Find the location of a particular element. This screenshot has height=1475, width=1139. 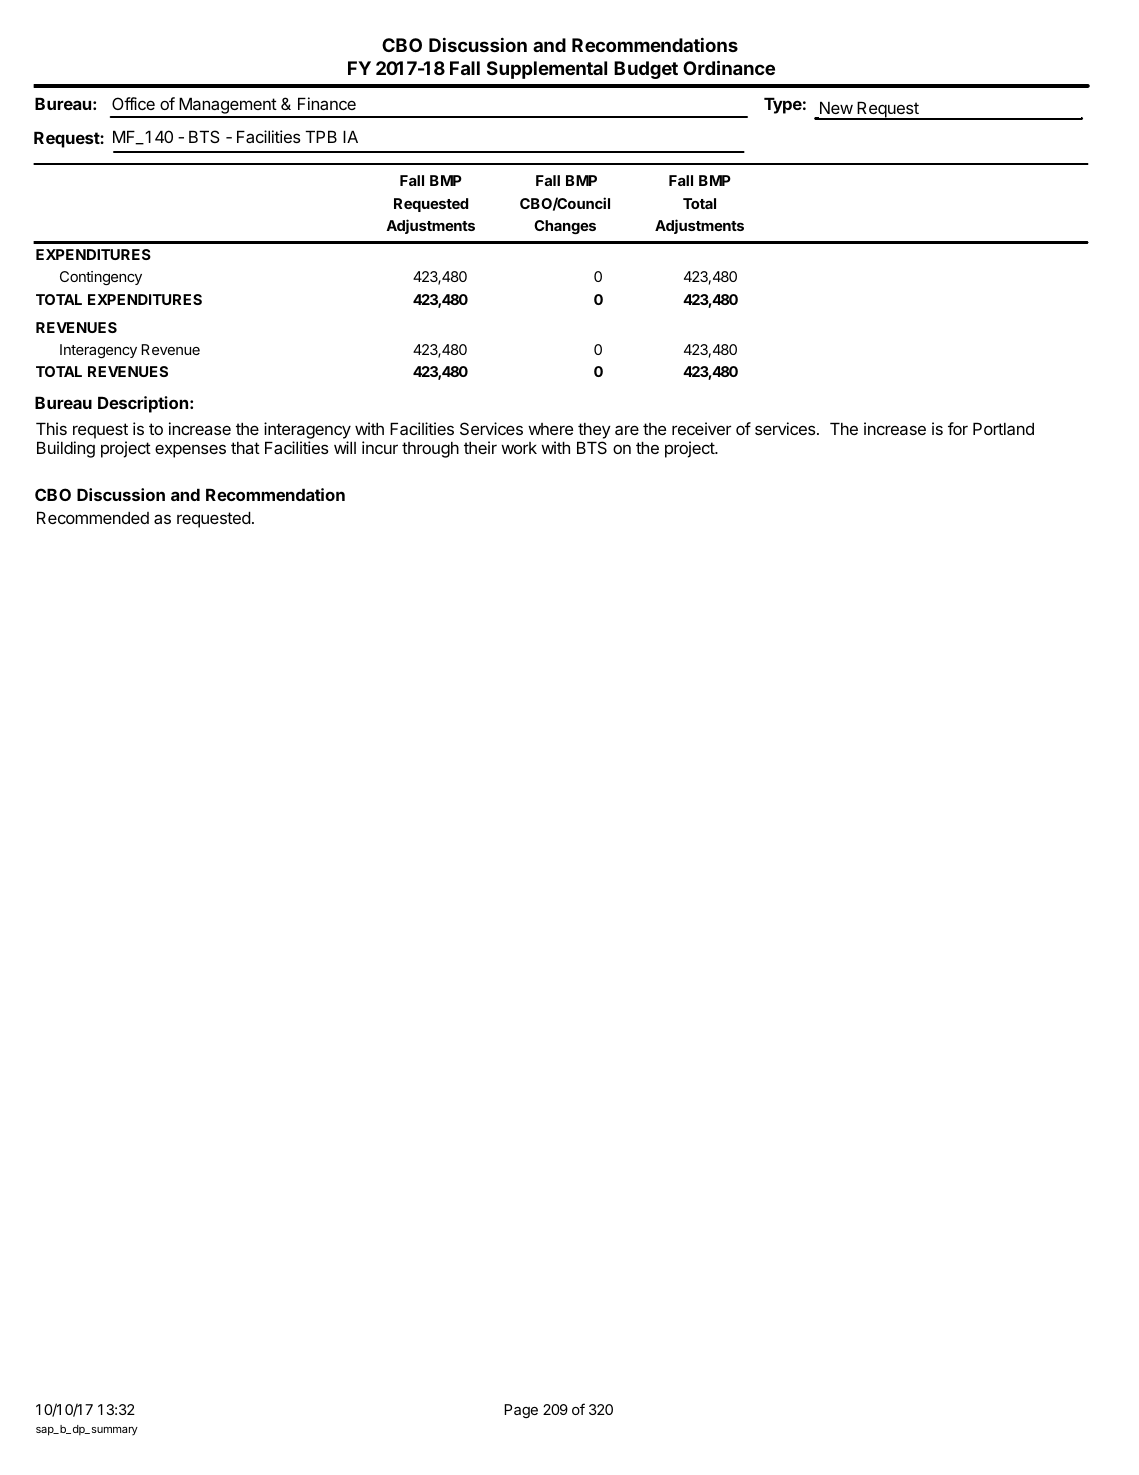

work is located at coordinates (519, 448).
